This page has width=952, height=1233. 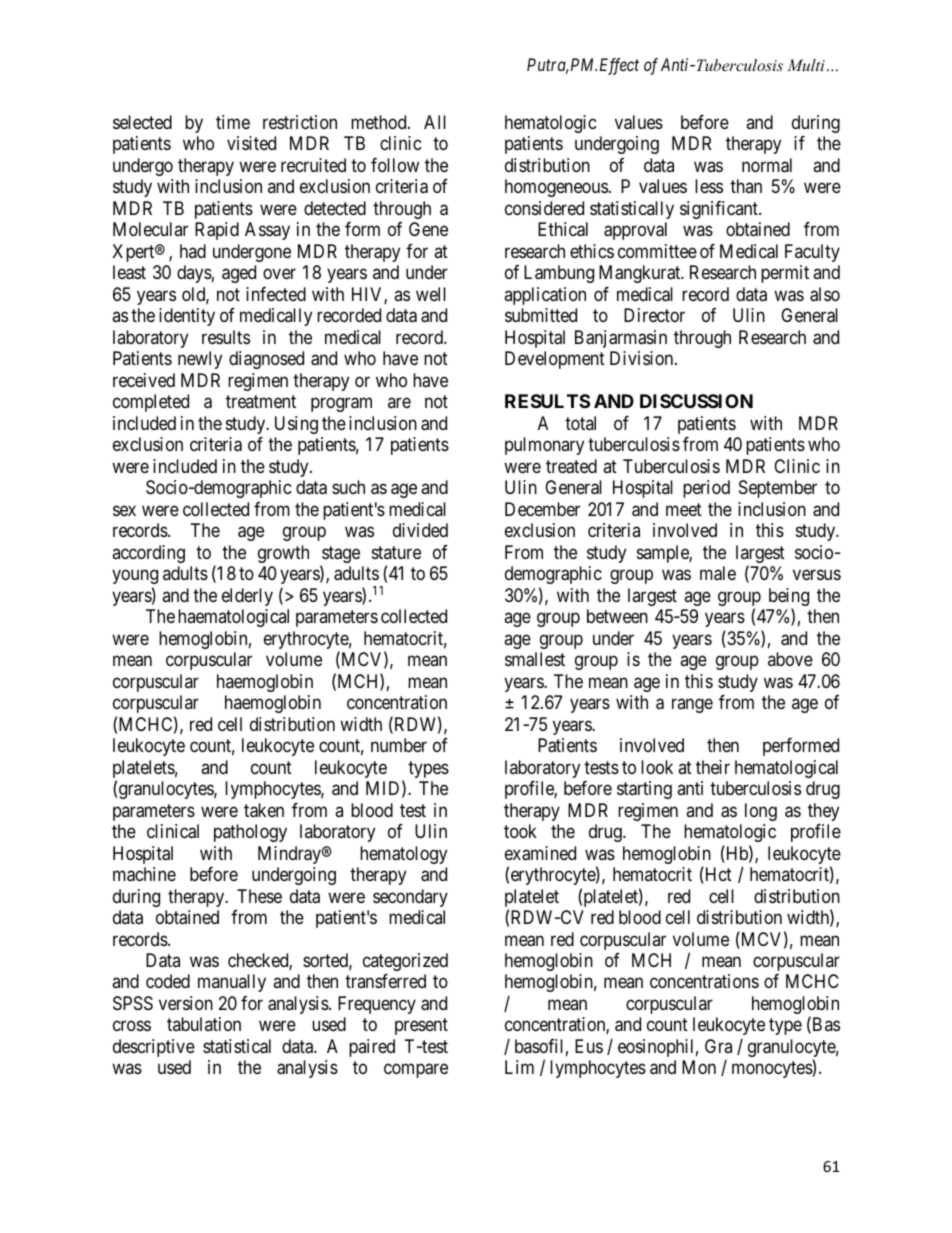 I want to click on treatment, so click(x=261, y=402).
